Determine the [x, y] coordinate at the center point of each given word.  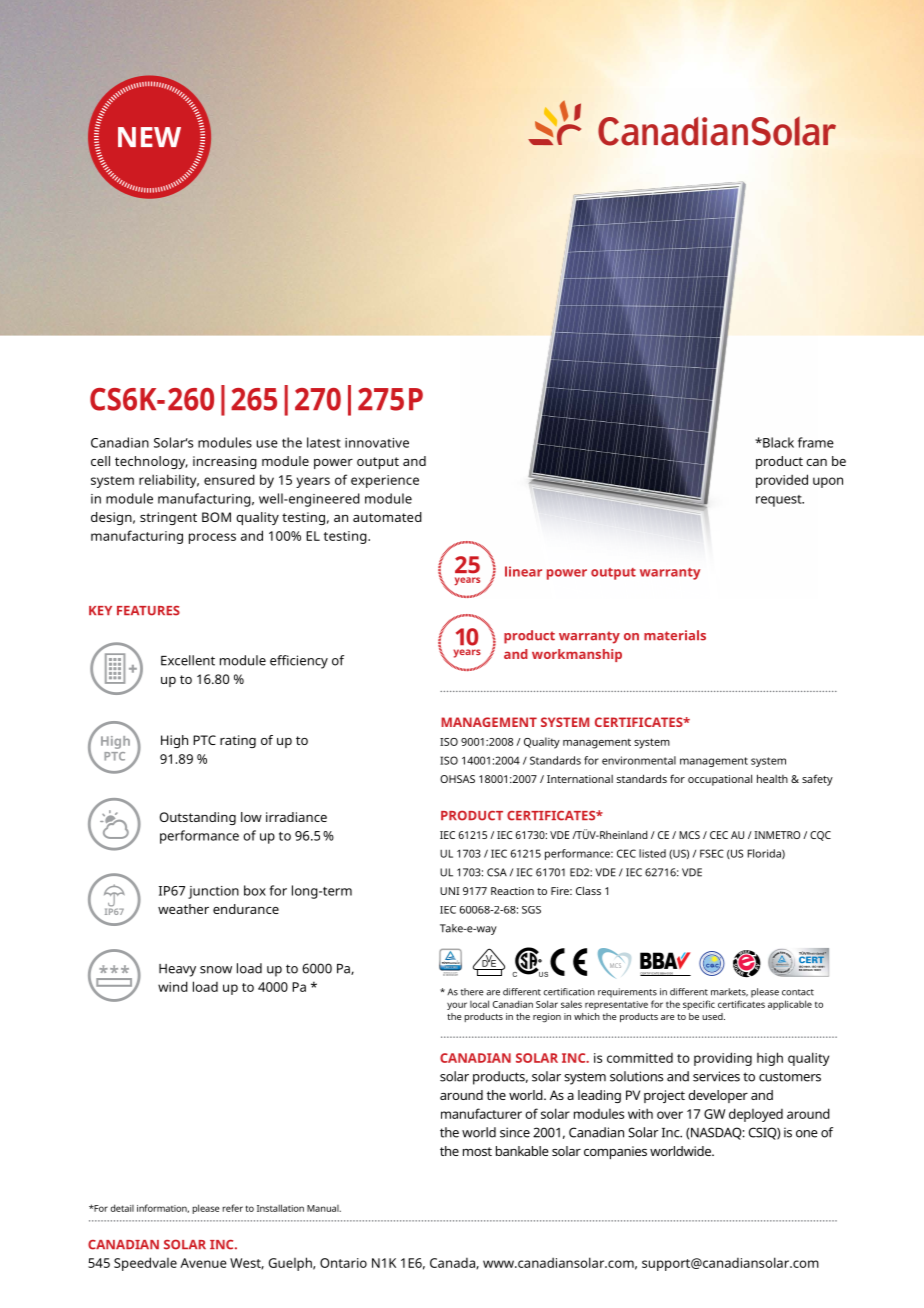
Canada [453, 1263]
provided [782, 481]
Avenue [203, 1263]
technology [151, 462]
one [807, 1134]
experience [385, 481]
